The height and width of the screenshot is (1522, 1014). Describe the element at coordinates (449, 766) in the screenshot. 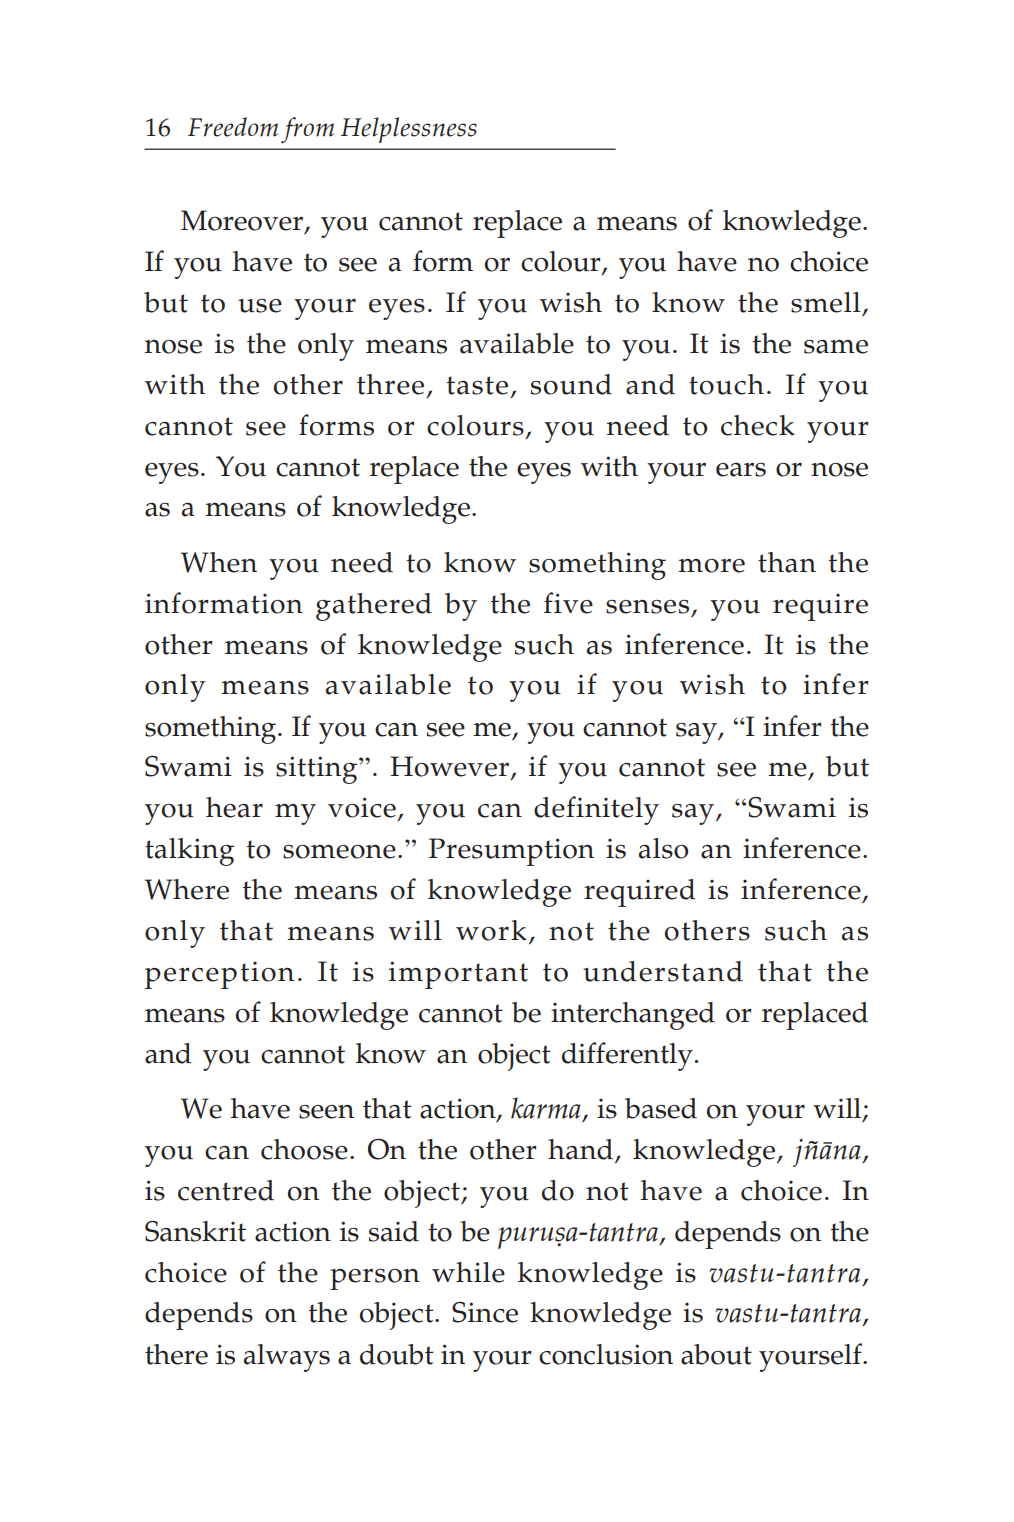

I see `However` at that location.
